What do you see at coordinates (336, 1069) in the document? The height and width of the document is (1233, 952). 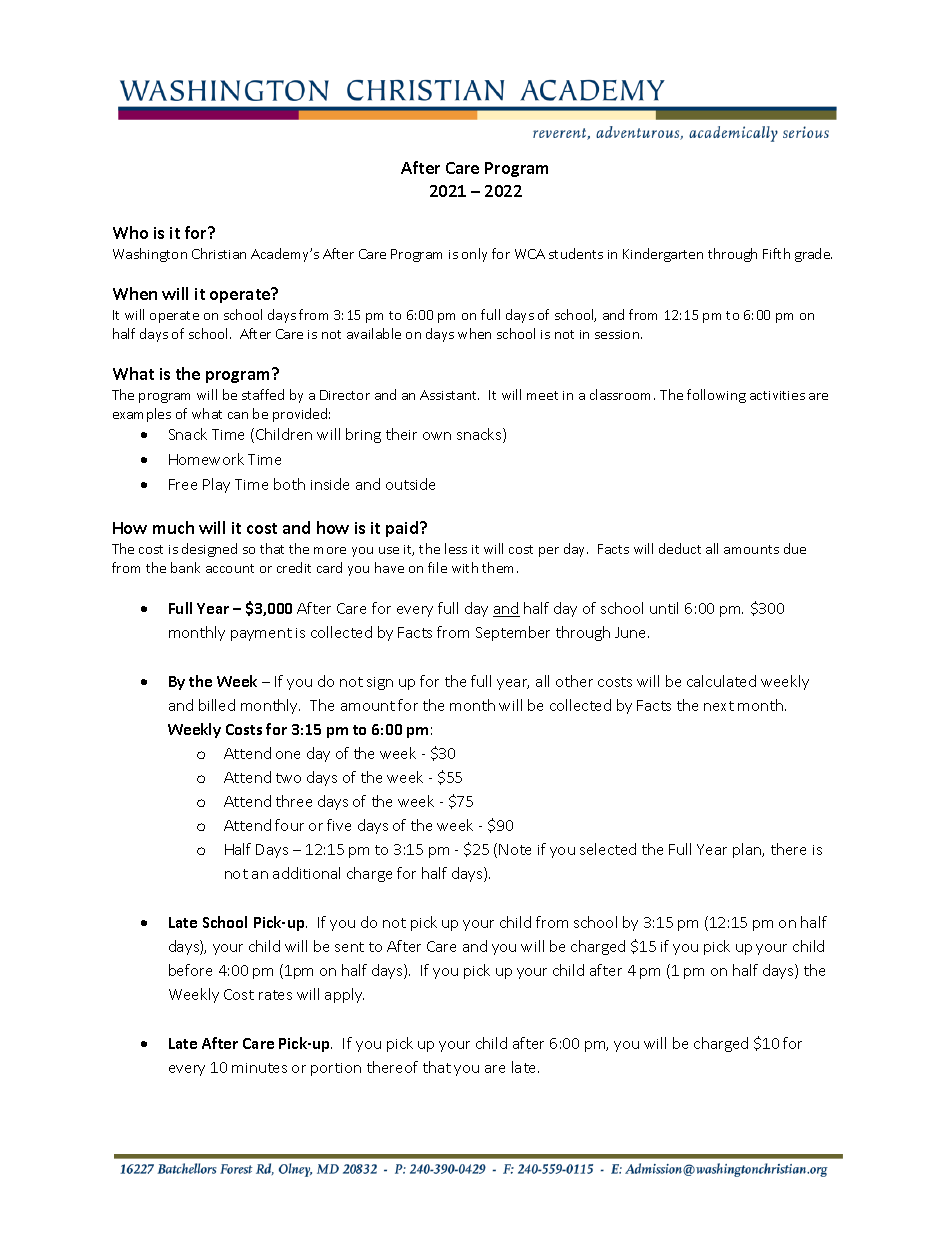 I see `portion` at bounding box center [336, 1069].
